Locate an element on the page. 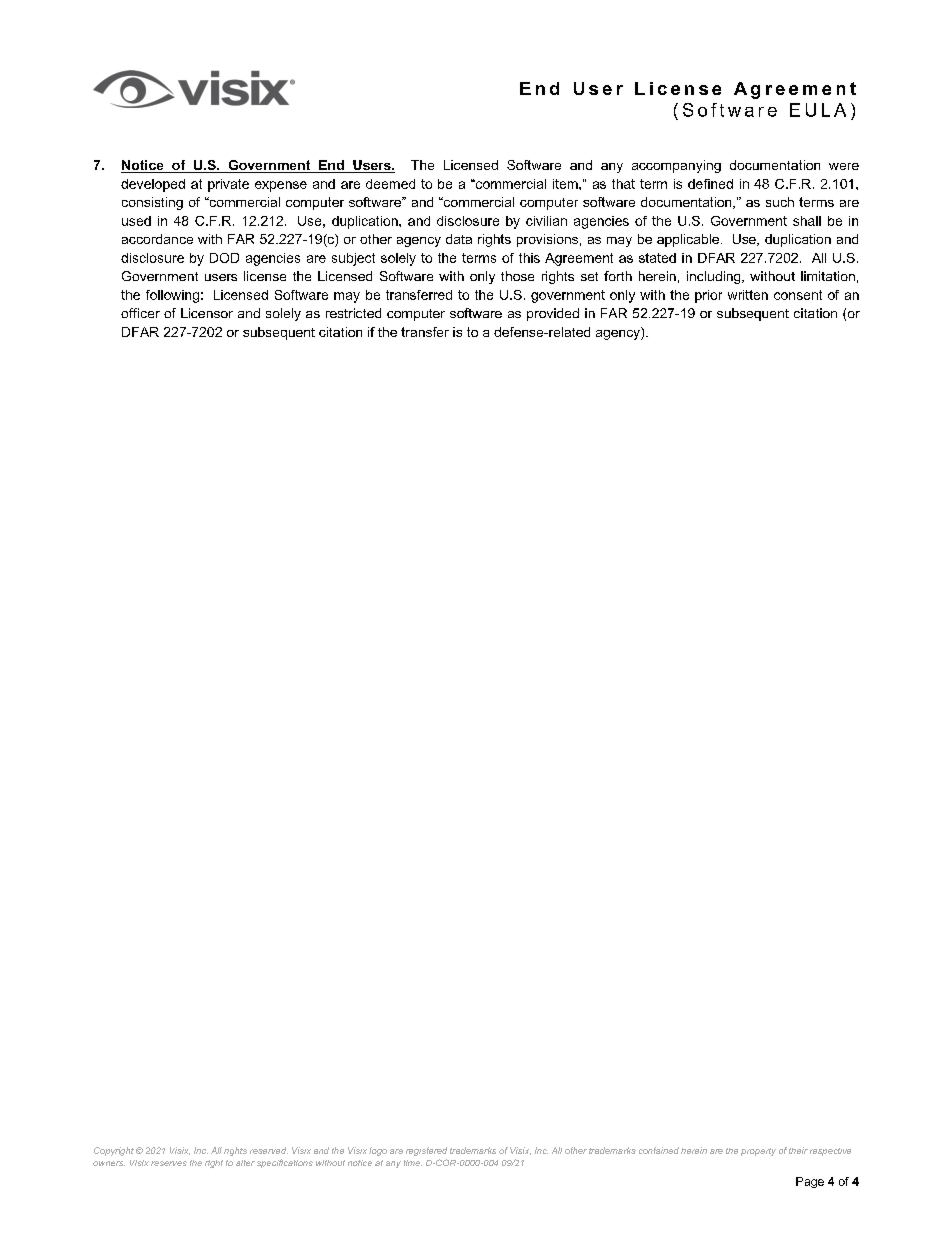  reserves is located at coordinates (169, 1163).
